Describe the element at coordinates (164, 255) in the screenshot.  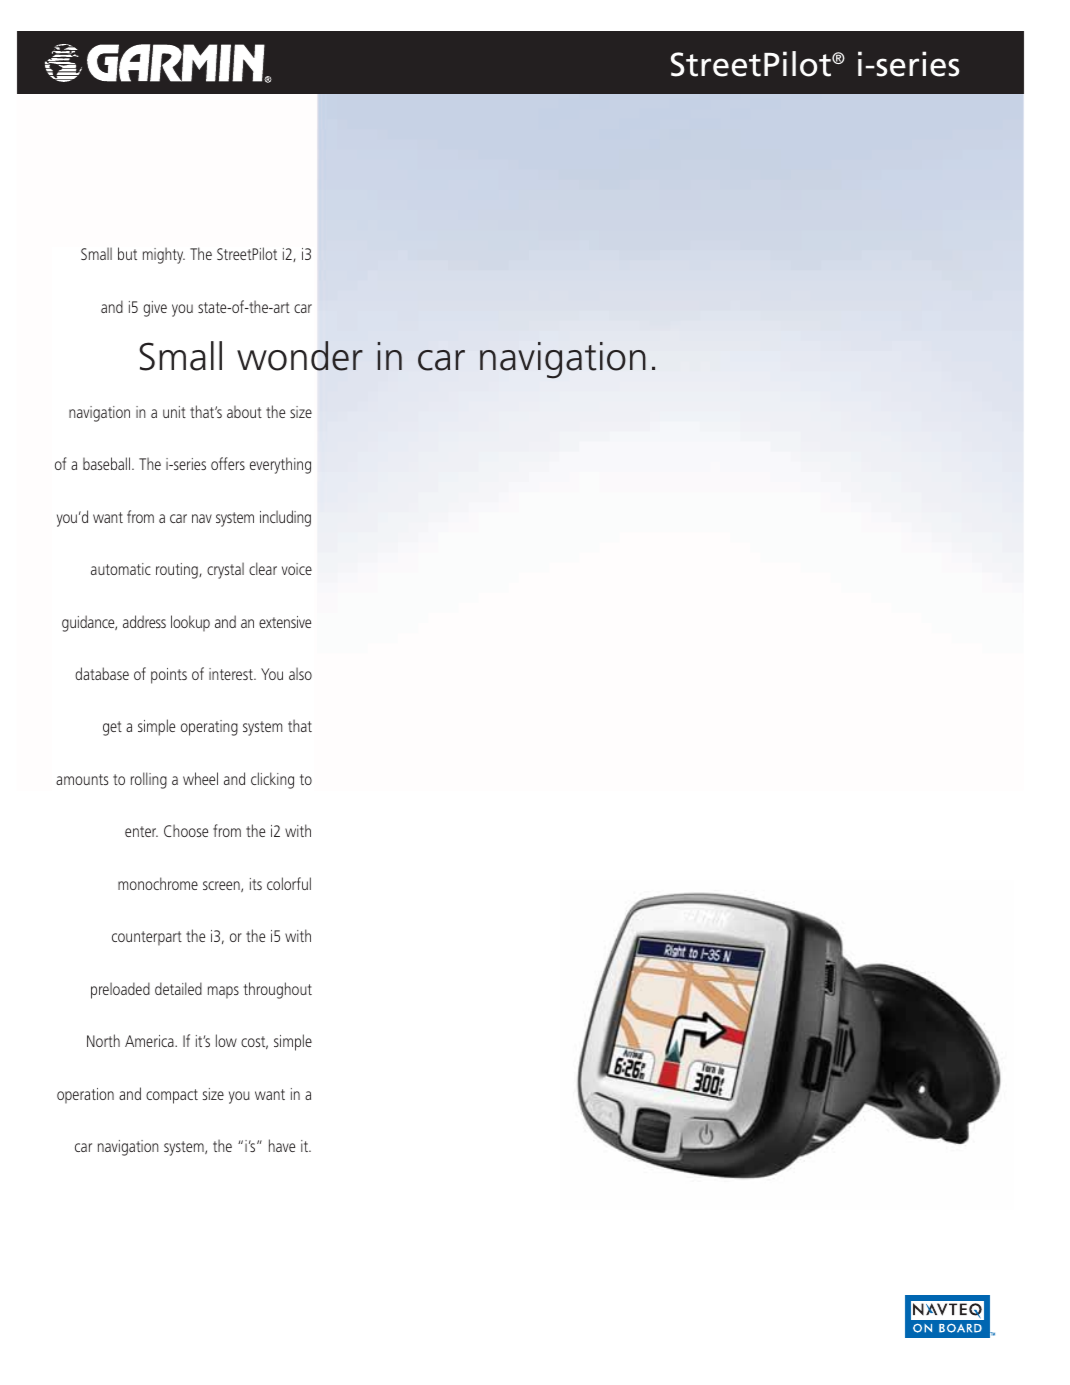
I see `mighty` at that location.
